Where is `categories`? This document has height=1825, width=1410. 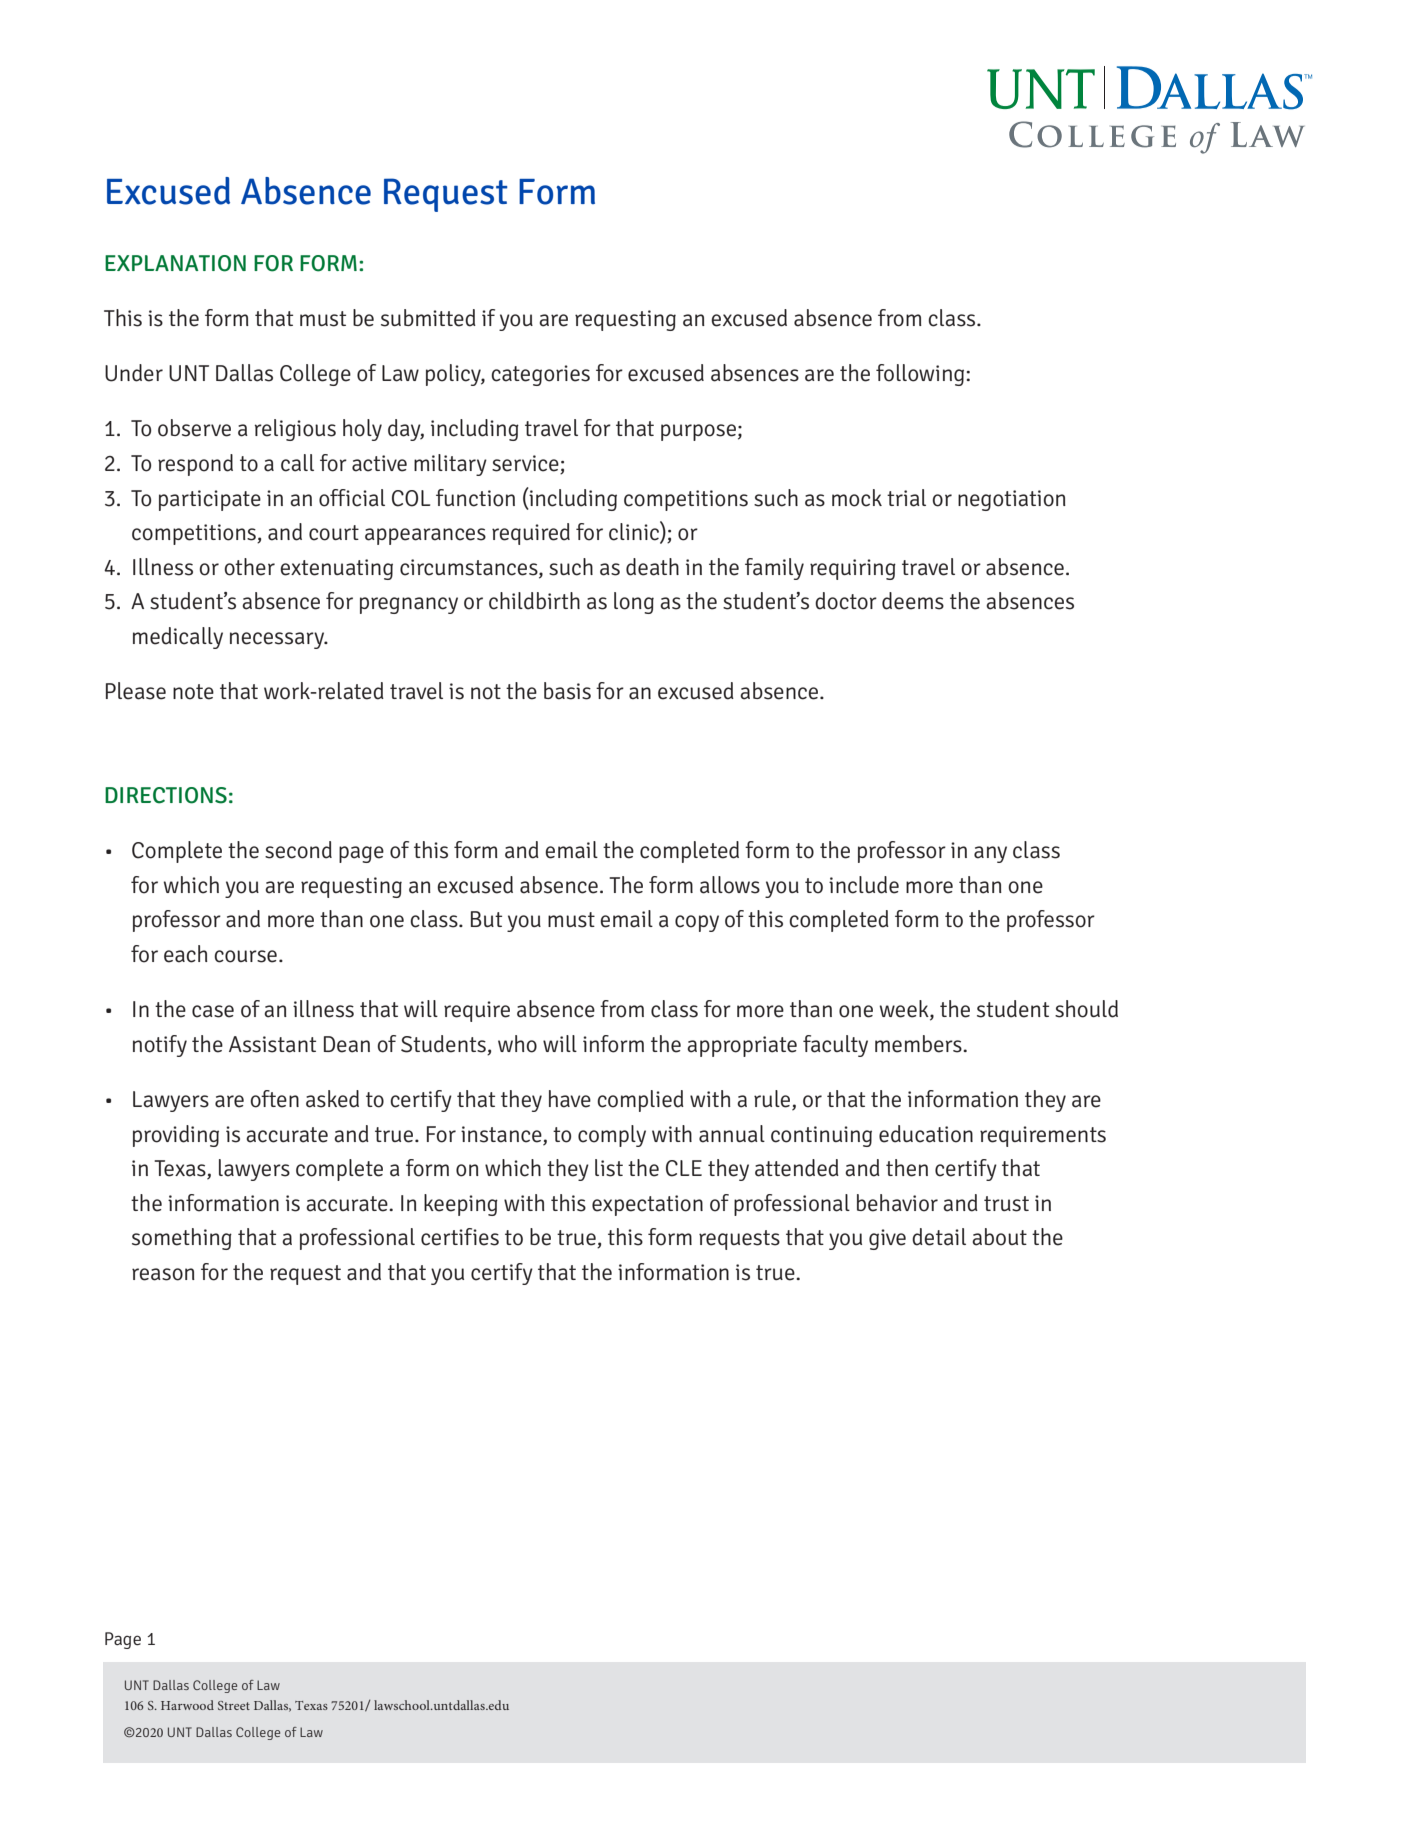
categories is located at coordinates (540, 375).
